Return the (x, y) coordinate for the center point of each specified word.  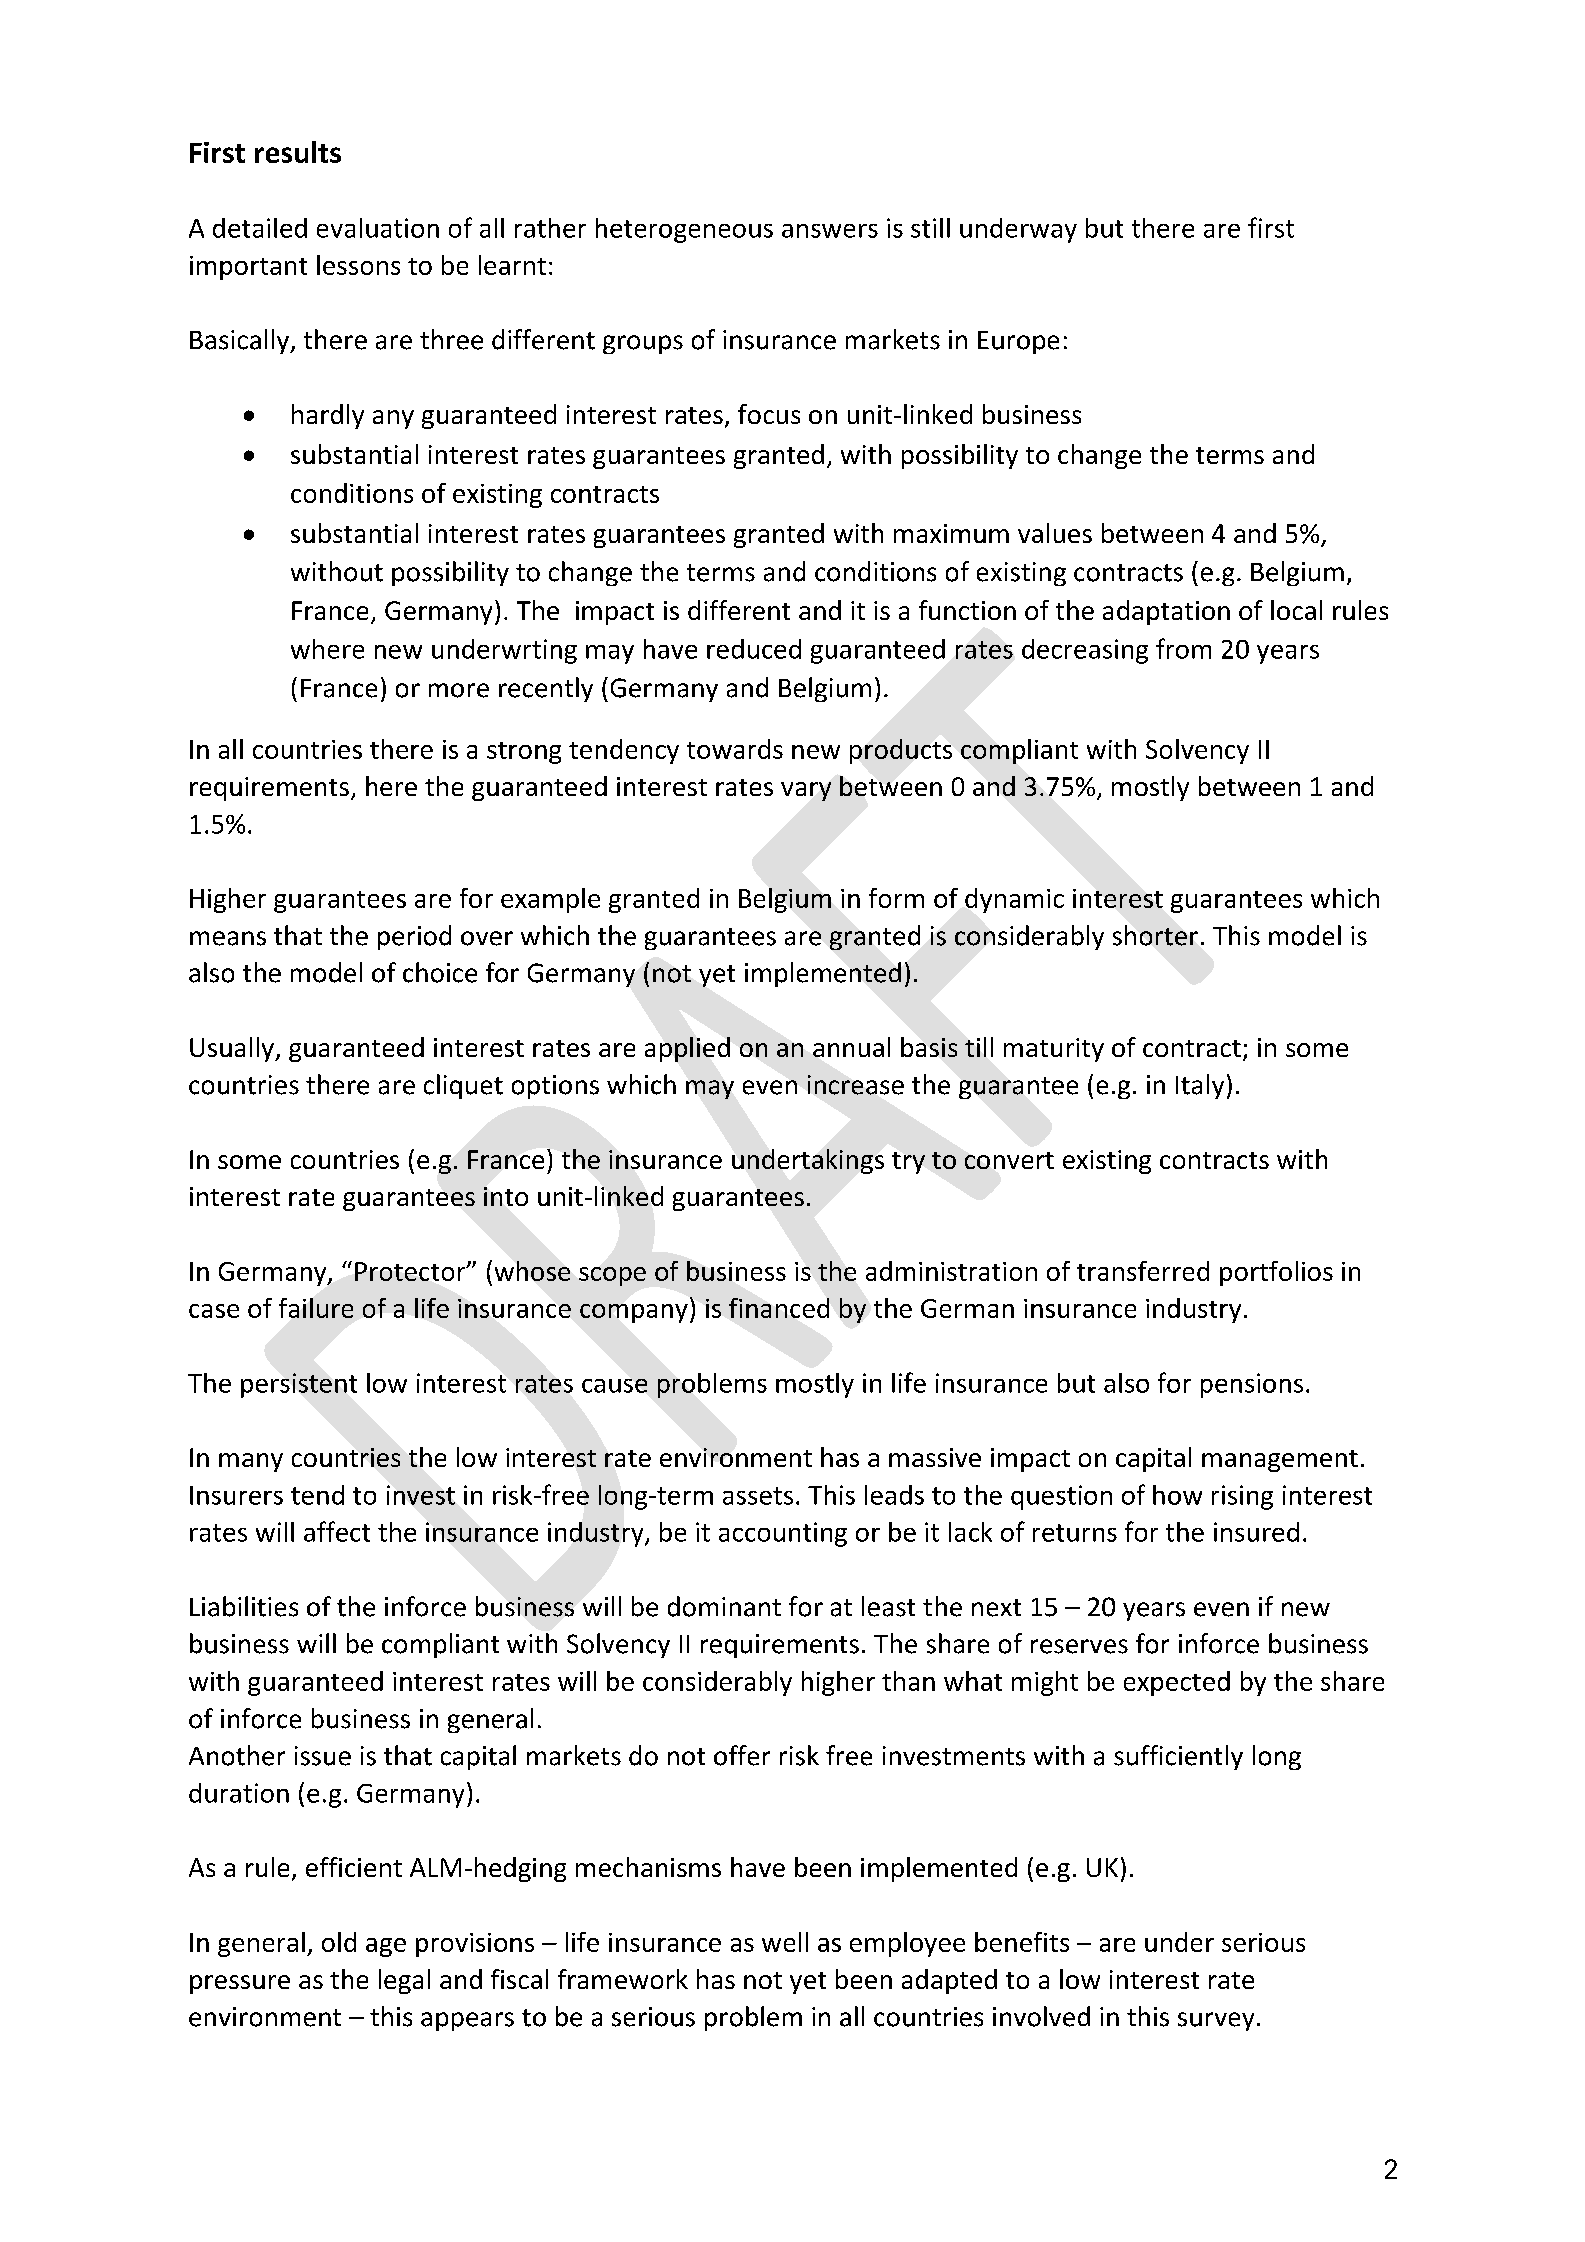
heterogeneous (684, 230)
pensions (1252, 1385)
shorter (1155, 935)
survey (1216, 2021)
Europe (1018, 342)
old (339, 1942)
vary (806, 791)
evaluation (378, 228)
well (785, 1942)
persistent (299, 1385)
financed (779, 1308)
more (459, 690)
